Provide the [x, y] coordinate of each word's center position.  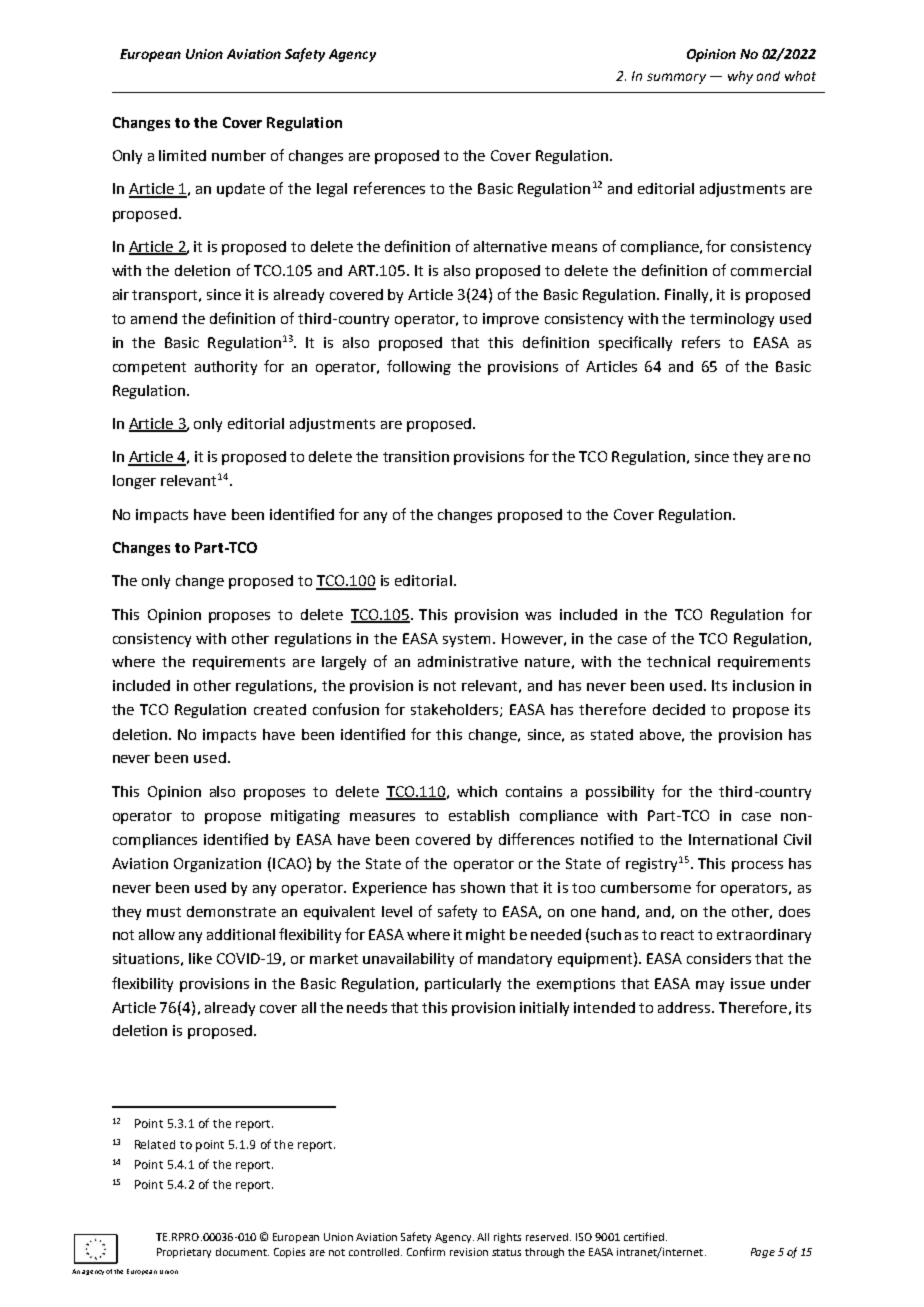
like [200, 958]
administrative [468, 661]
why [740, 77]
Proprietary [184, 1253]
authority [226, 368]
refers [701, 342]
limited [182, 155]
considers [719, 958]
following [419, 367]
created [280, 709]
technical [678, 661]
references [389, 188]
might [485, 936]
